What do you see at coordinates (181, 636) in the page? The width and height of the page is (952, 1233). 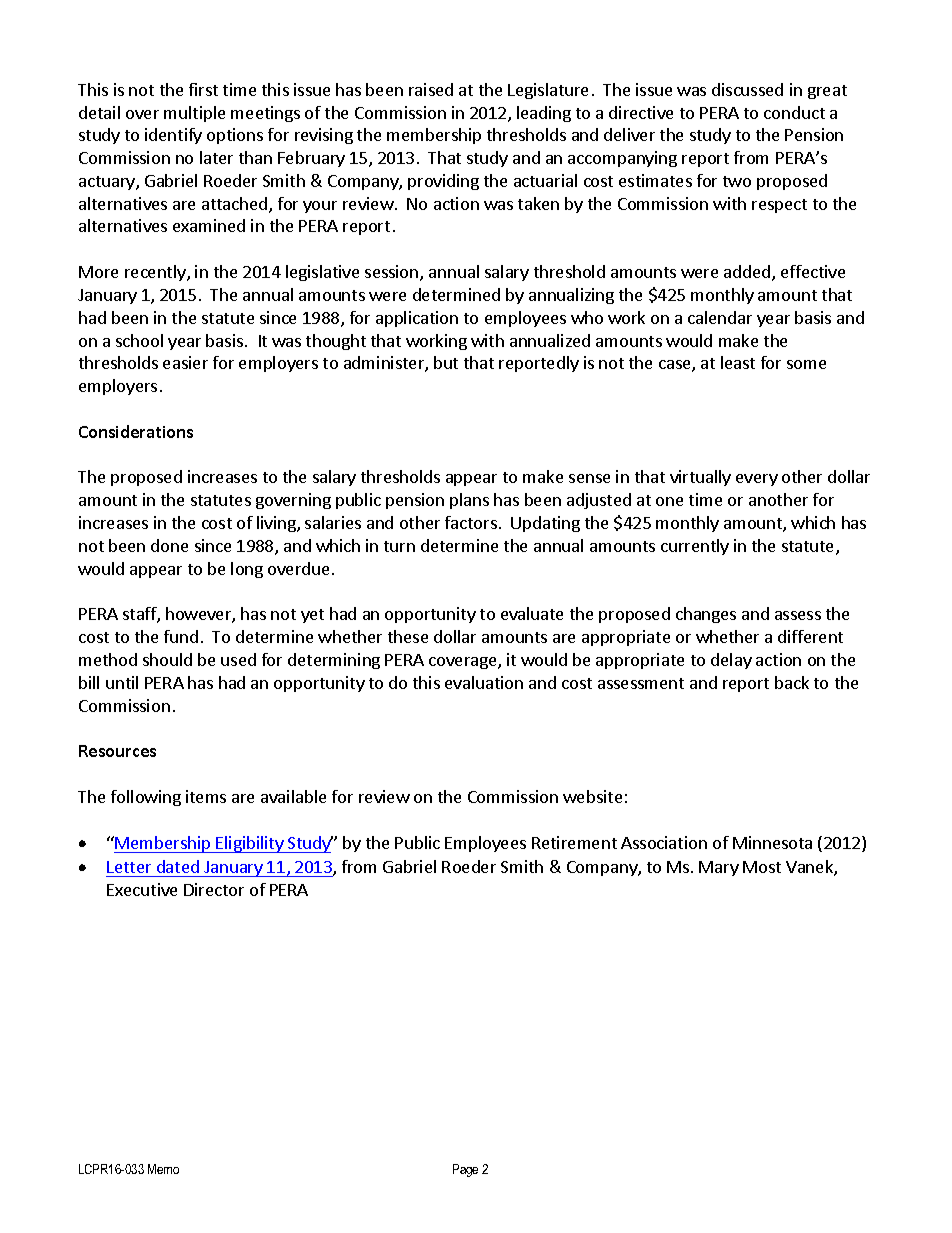 I see `fund` at bounding box center [181, 636].
